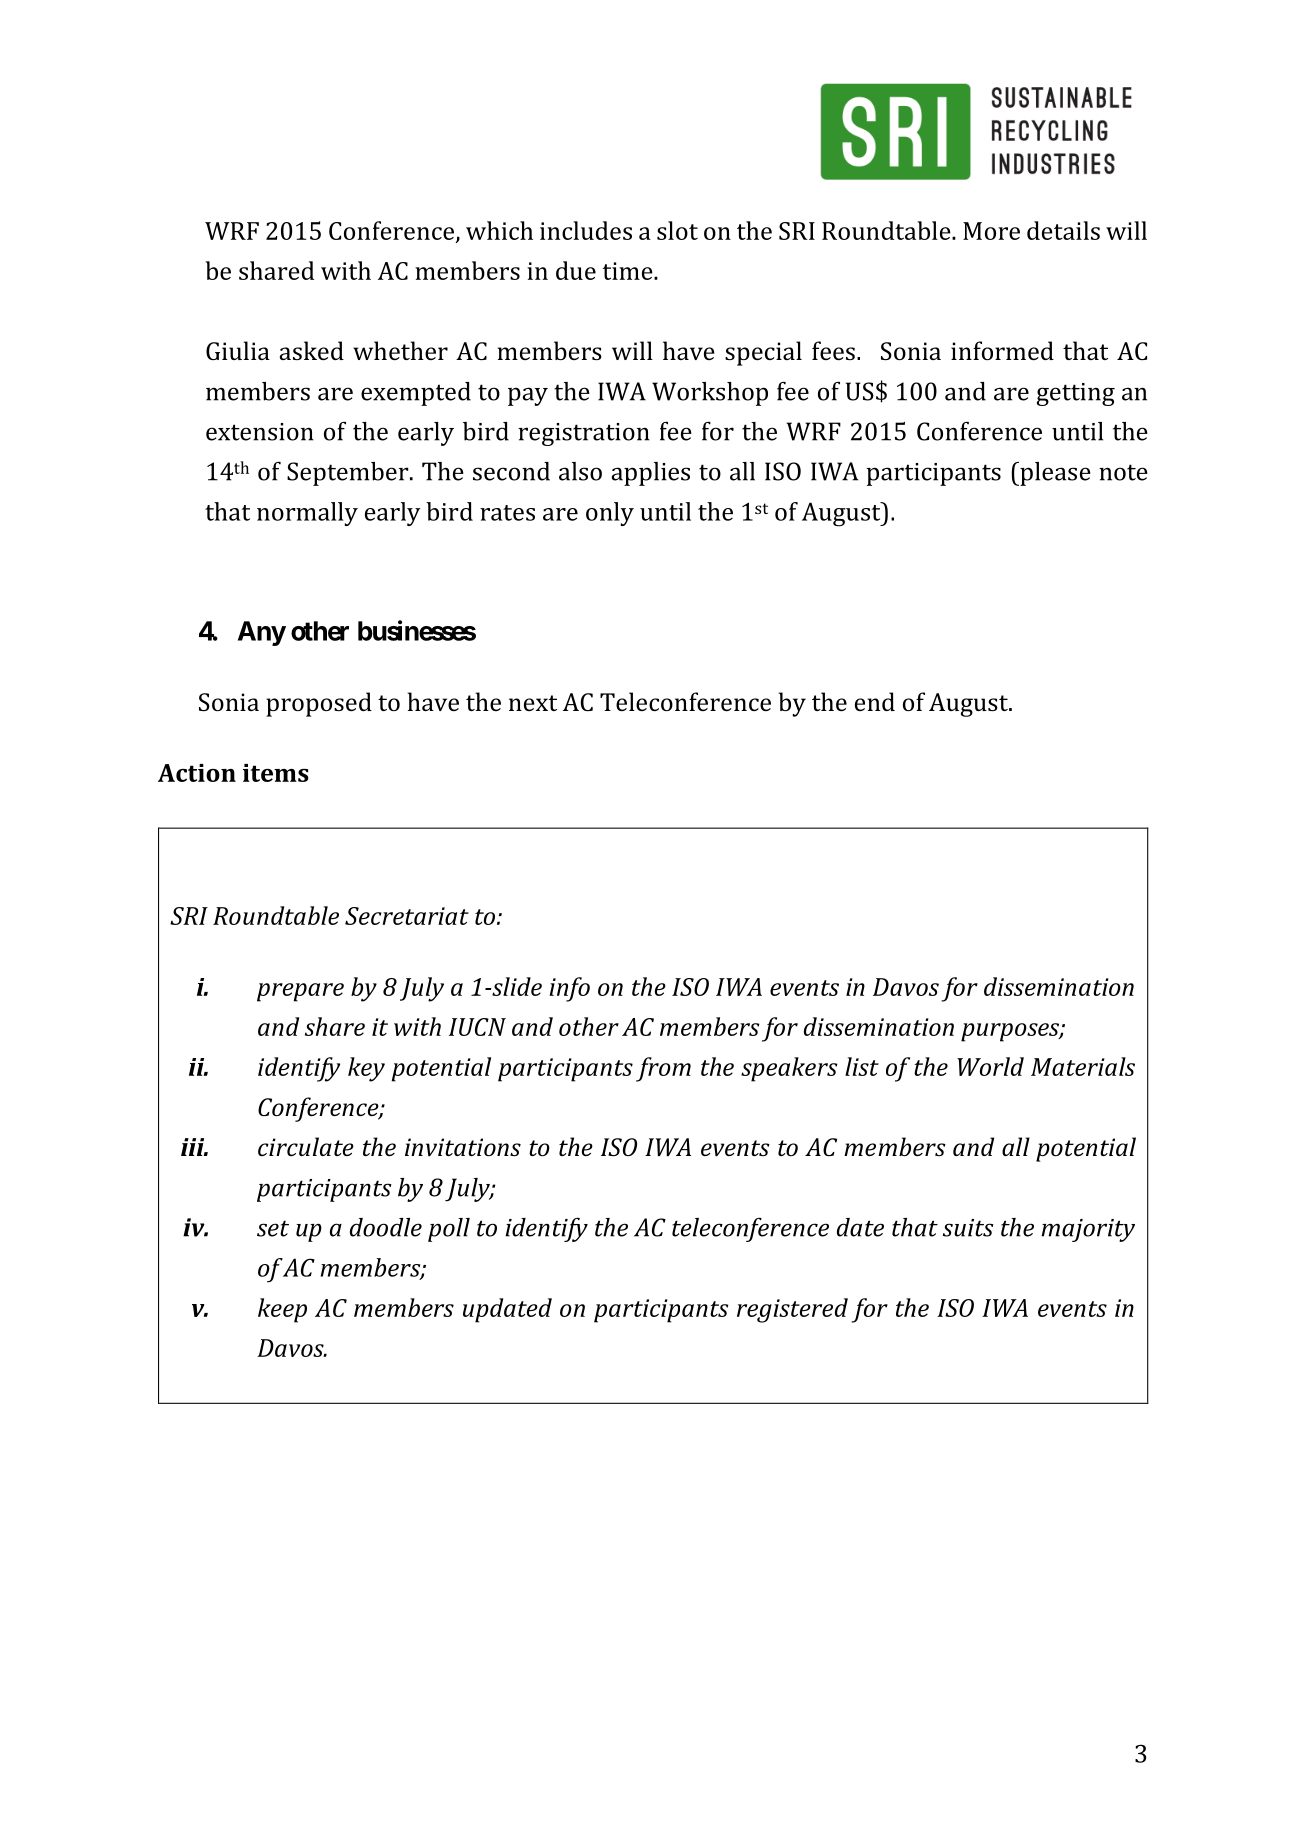 This screenshot has height=1847, width=1306. What do you see at coordinates (300, 992) in the screenshot?
I see `prepare` at bounding box center [300, 992].
